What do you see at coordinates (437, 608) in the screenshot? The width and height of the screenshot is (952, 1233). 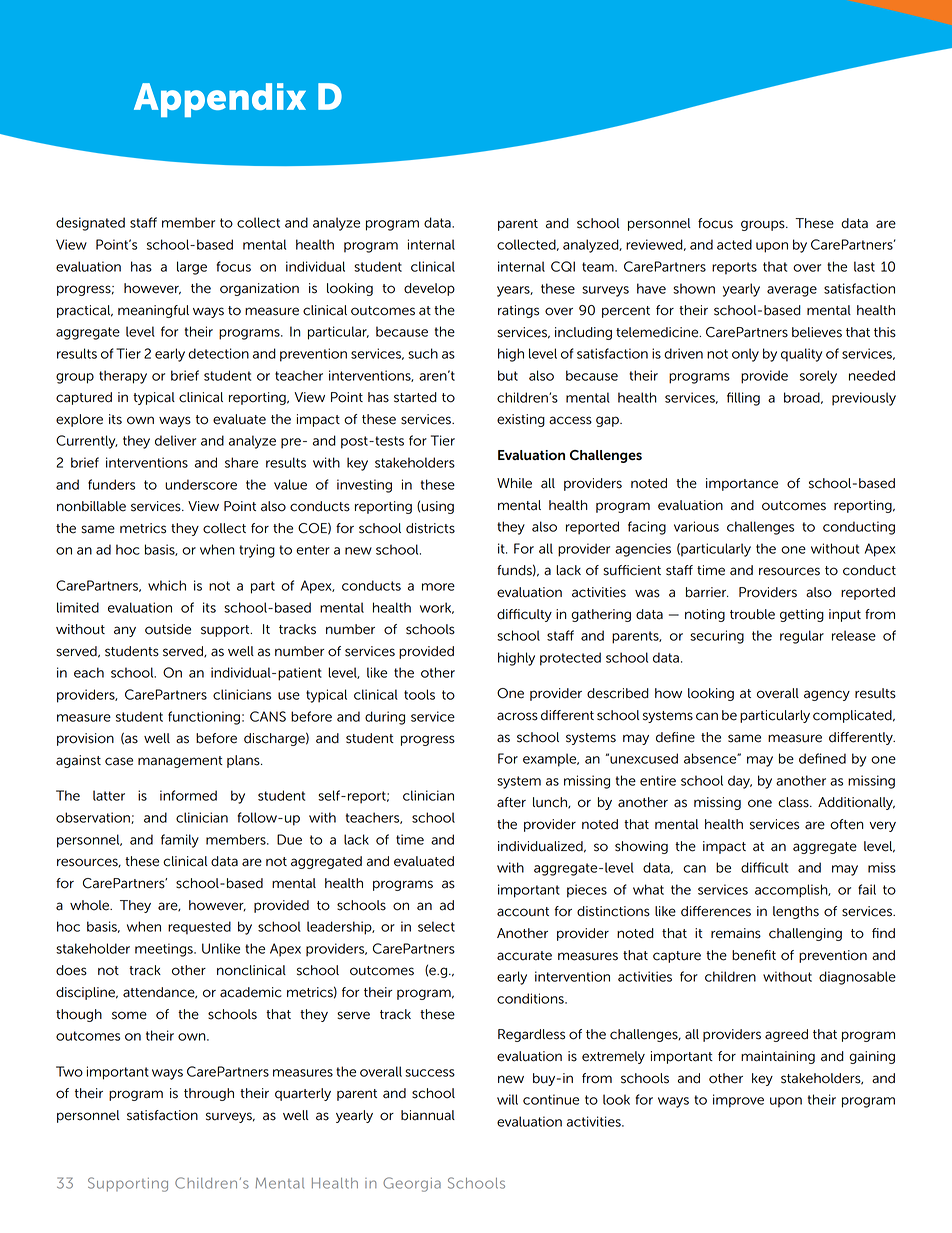 I see `work` at bounding box center [437, 608].
